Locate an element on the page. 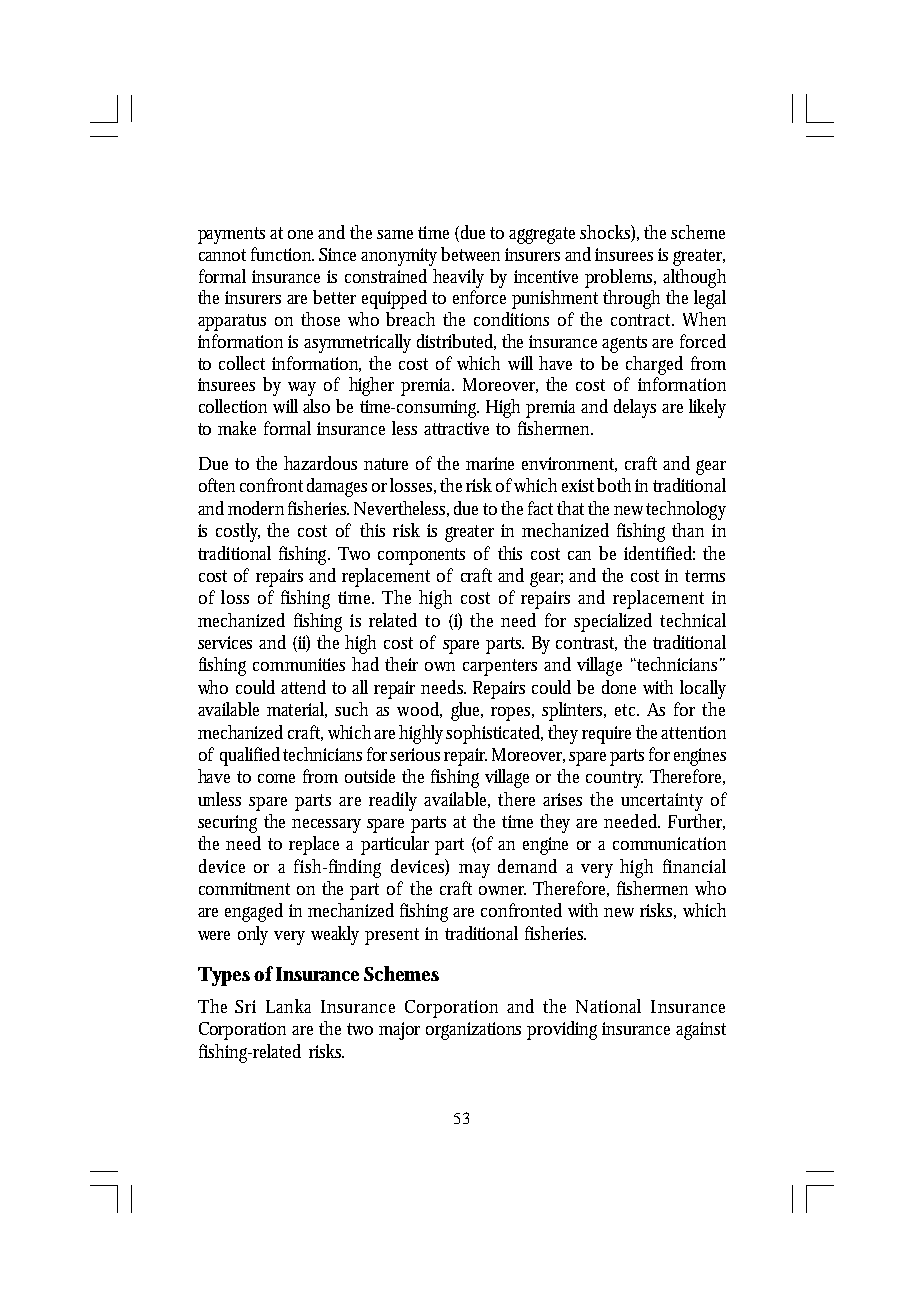 The height and width of the page is (1308, 924). carpenters is located at coordinates (500, 667).
